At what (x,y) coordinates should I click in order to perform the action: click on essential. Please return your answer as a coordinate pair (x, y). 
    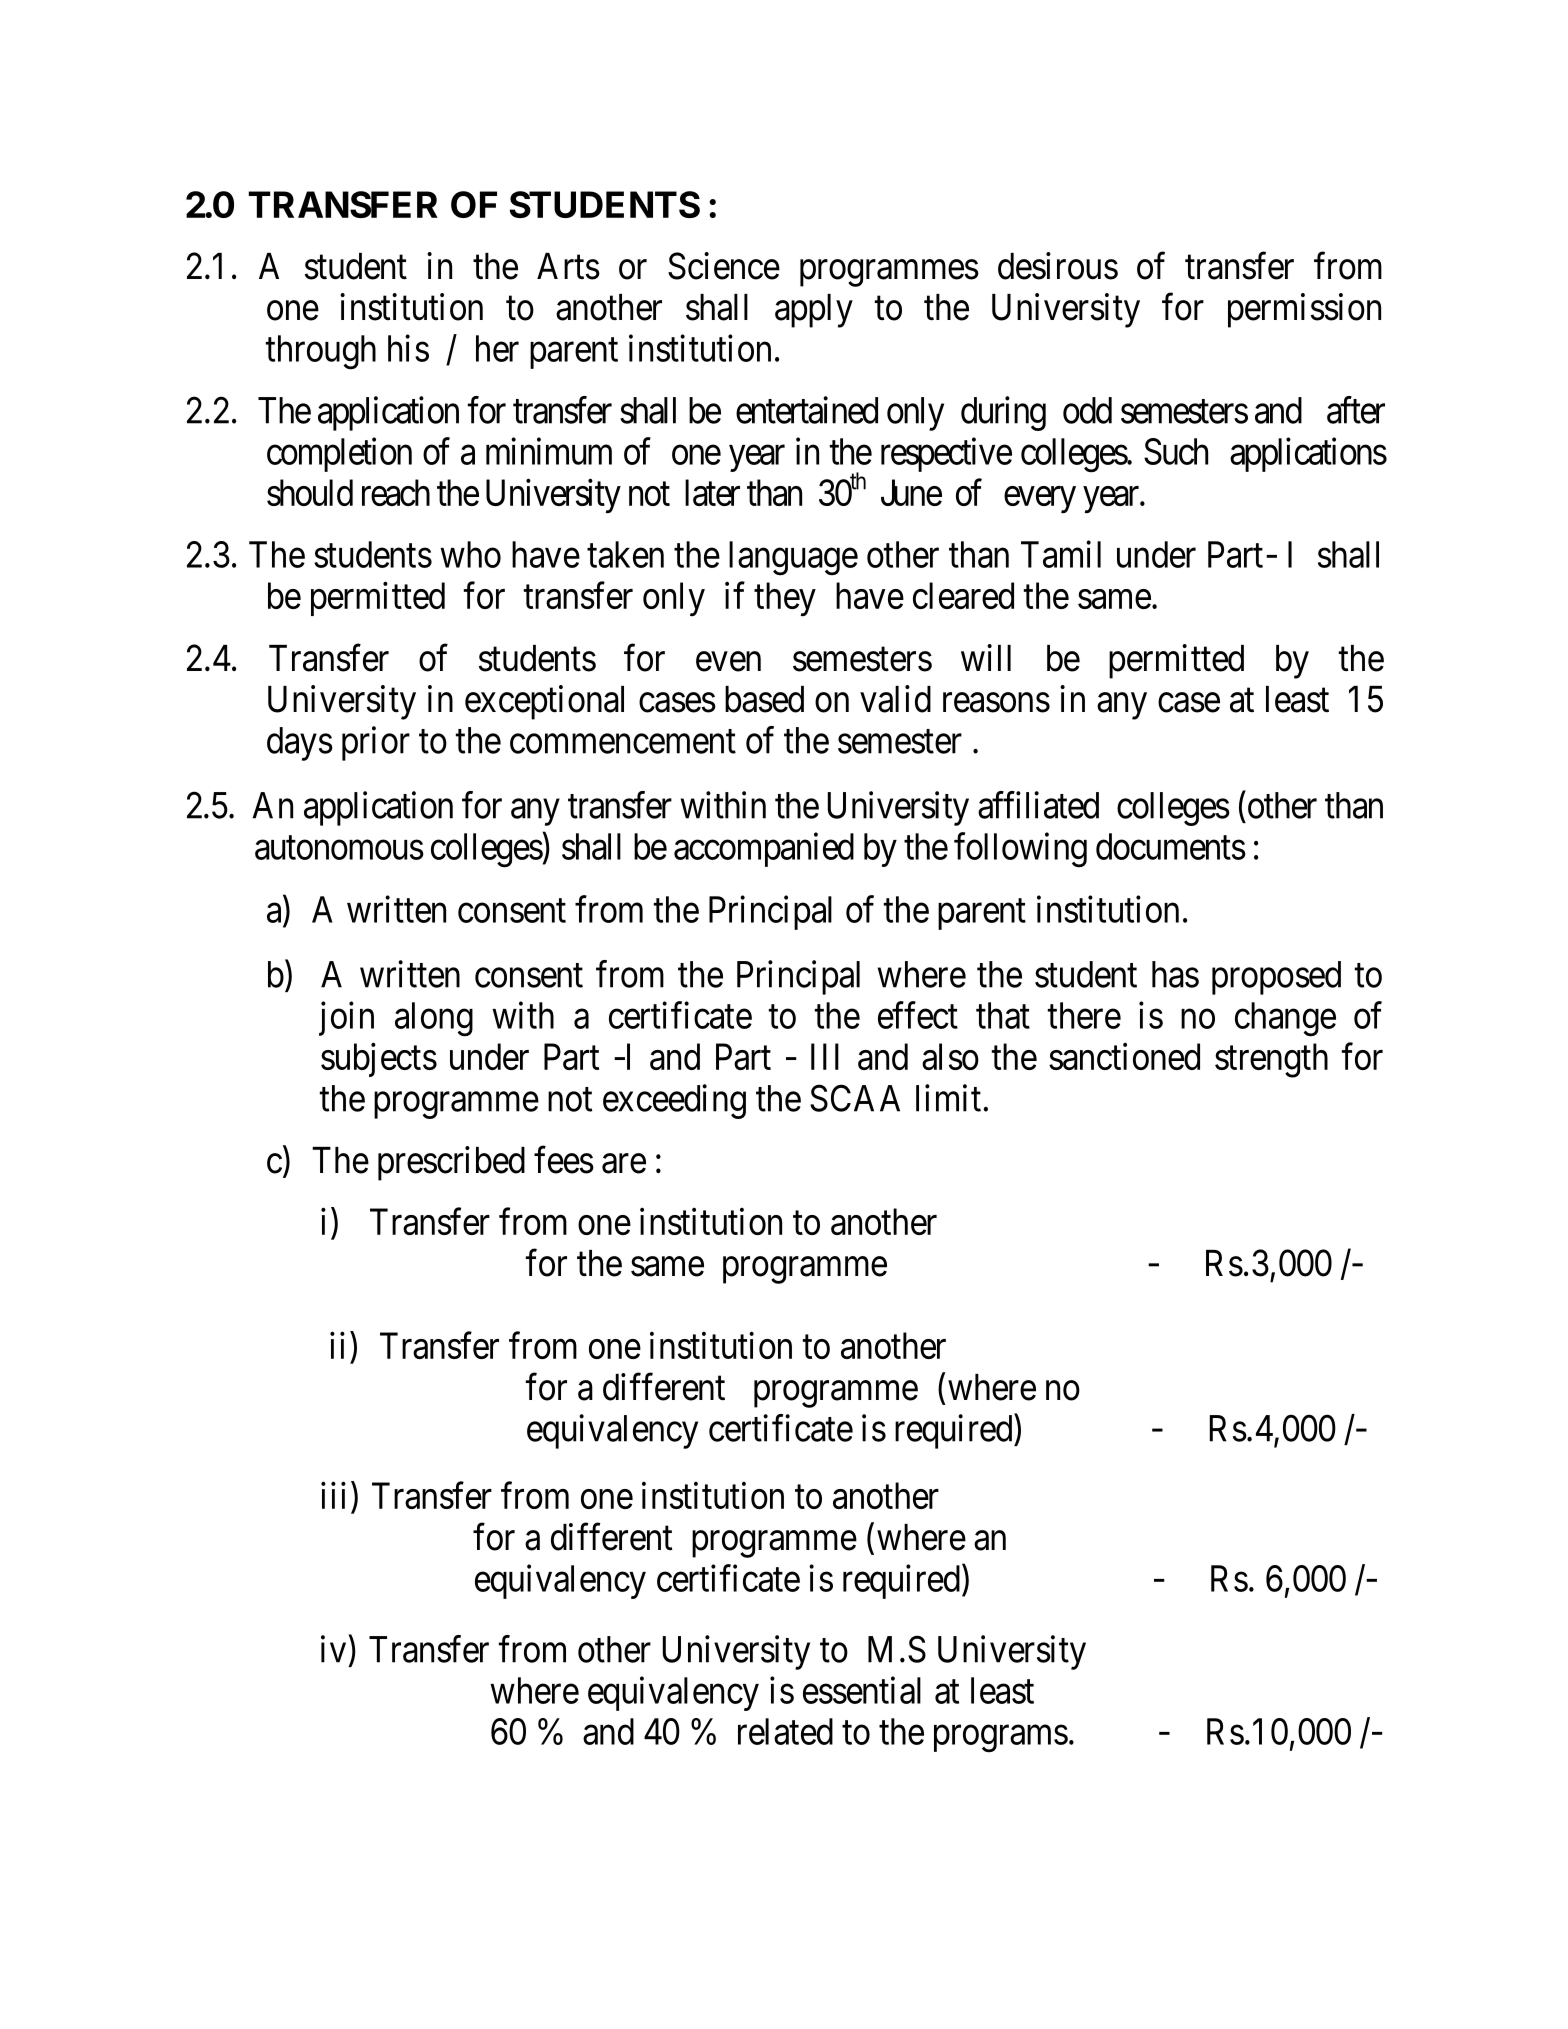
    Looking at the image, I should click on (862, 1690).
